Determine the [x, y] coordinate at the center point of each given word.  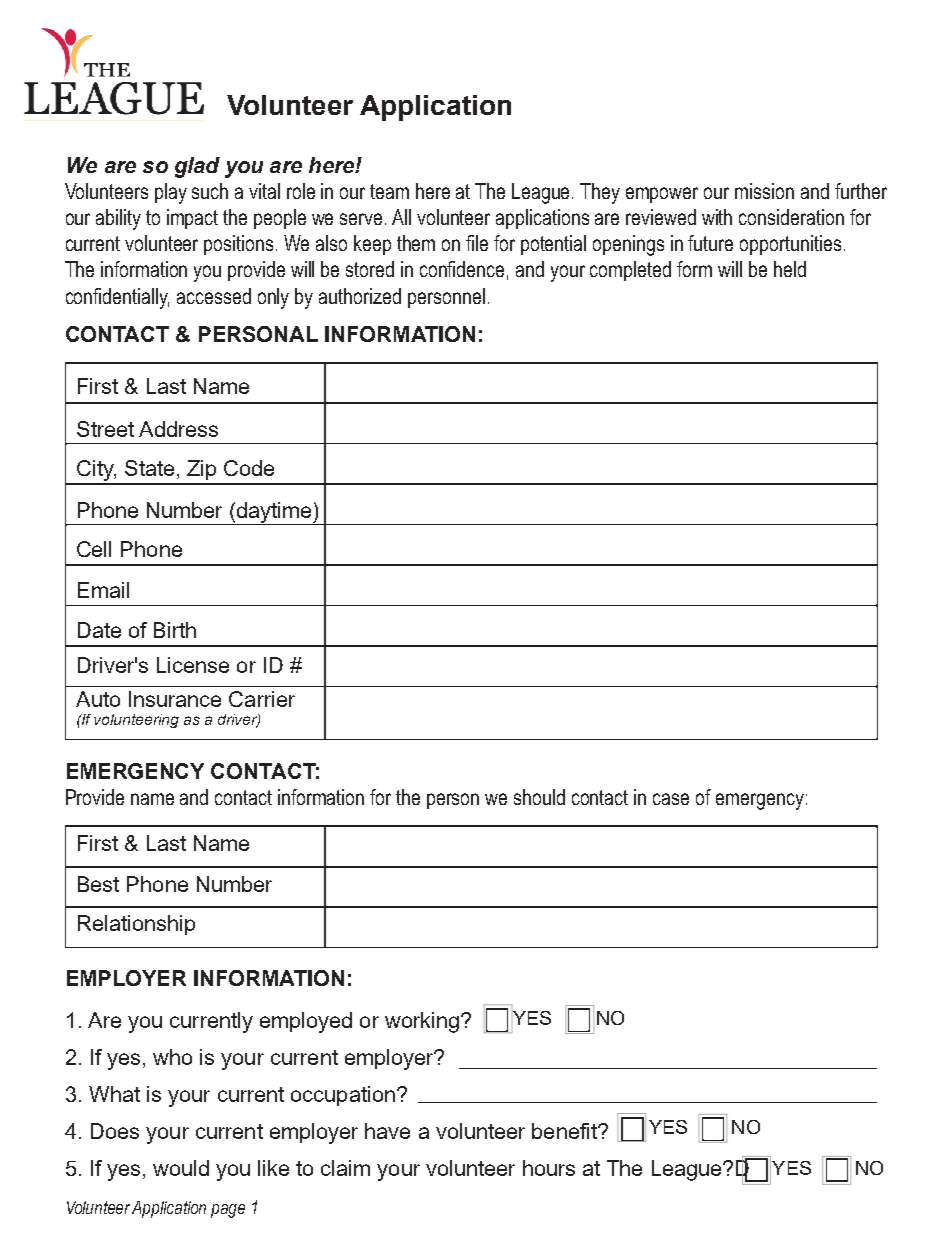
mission [764, 191]
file [477, 243]
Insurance [175, 699]
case [671, 799]
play [171, 193]
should [539, 797]
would [181, 1168]
